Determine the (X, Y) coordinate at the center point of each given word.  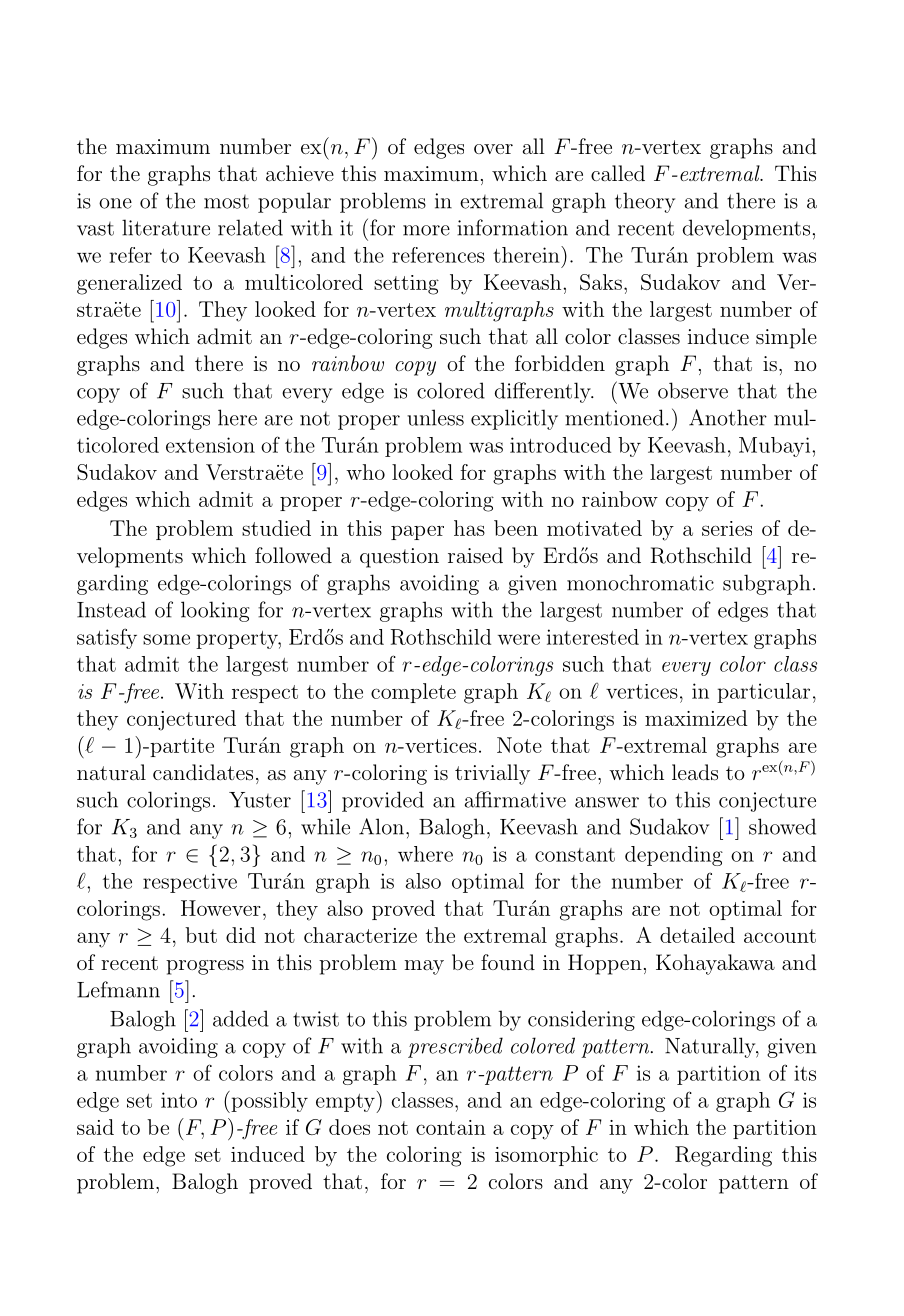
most (226, 202)
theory (645, 202)
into (179, 1100)
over (493, 149)
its (805, 1073)
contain (451, 1127)
